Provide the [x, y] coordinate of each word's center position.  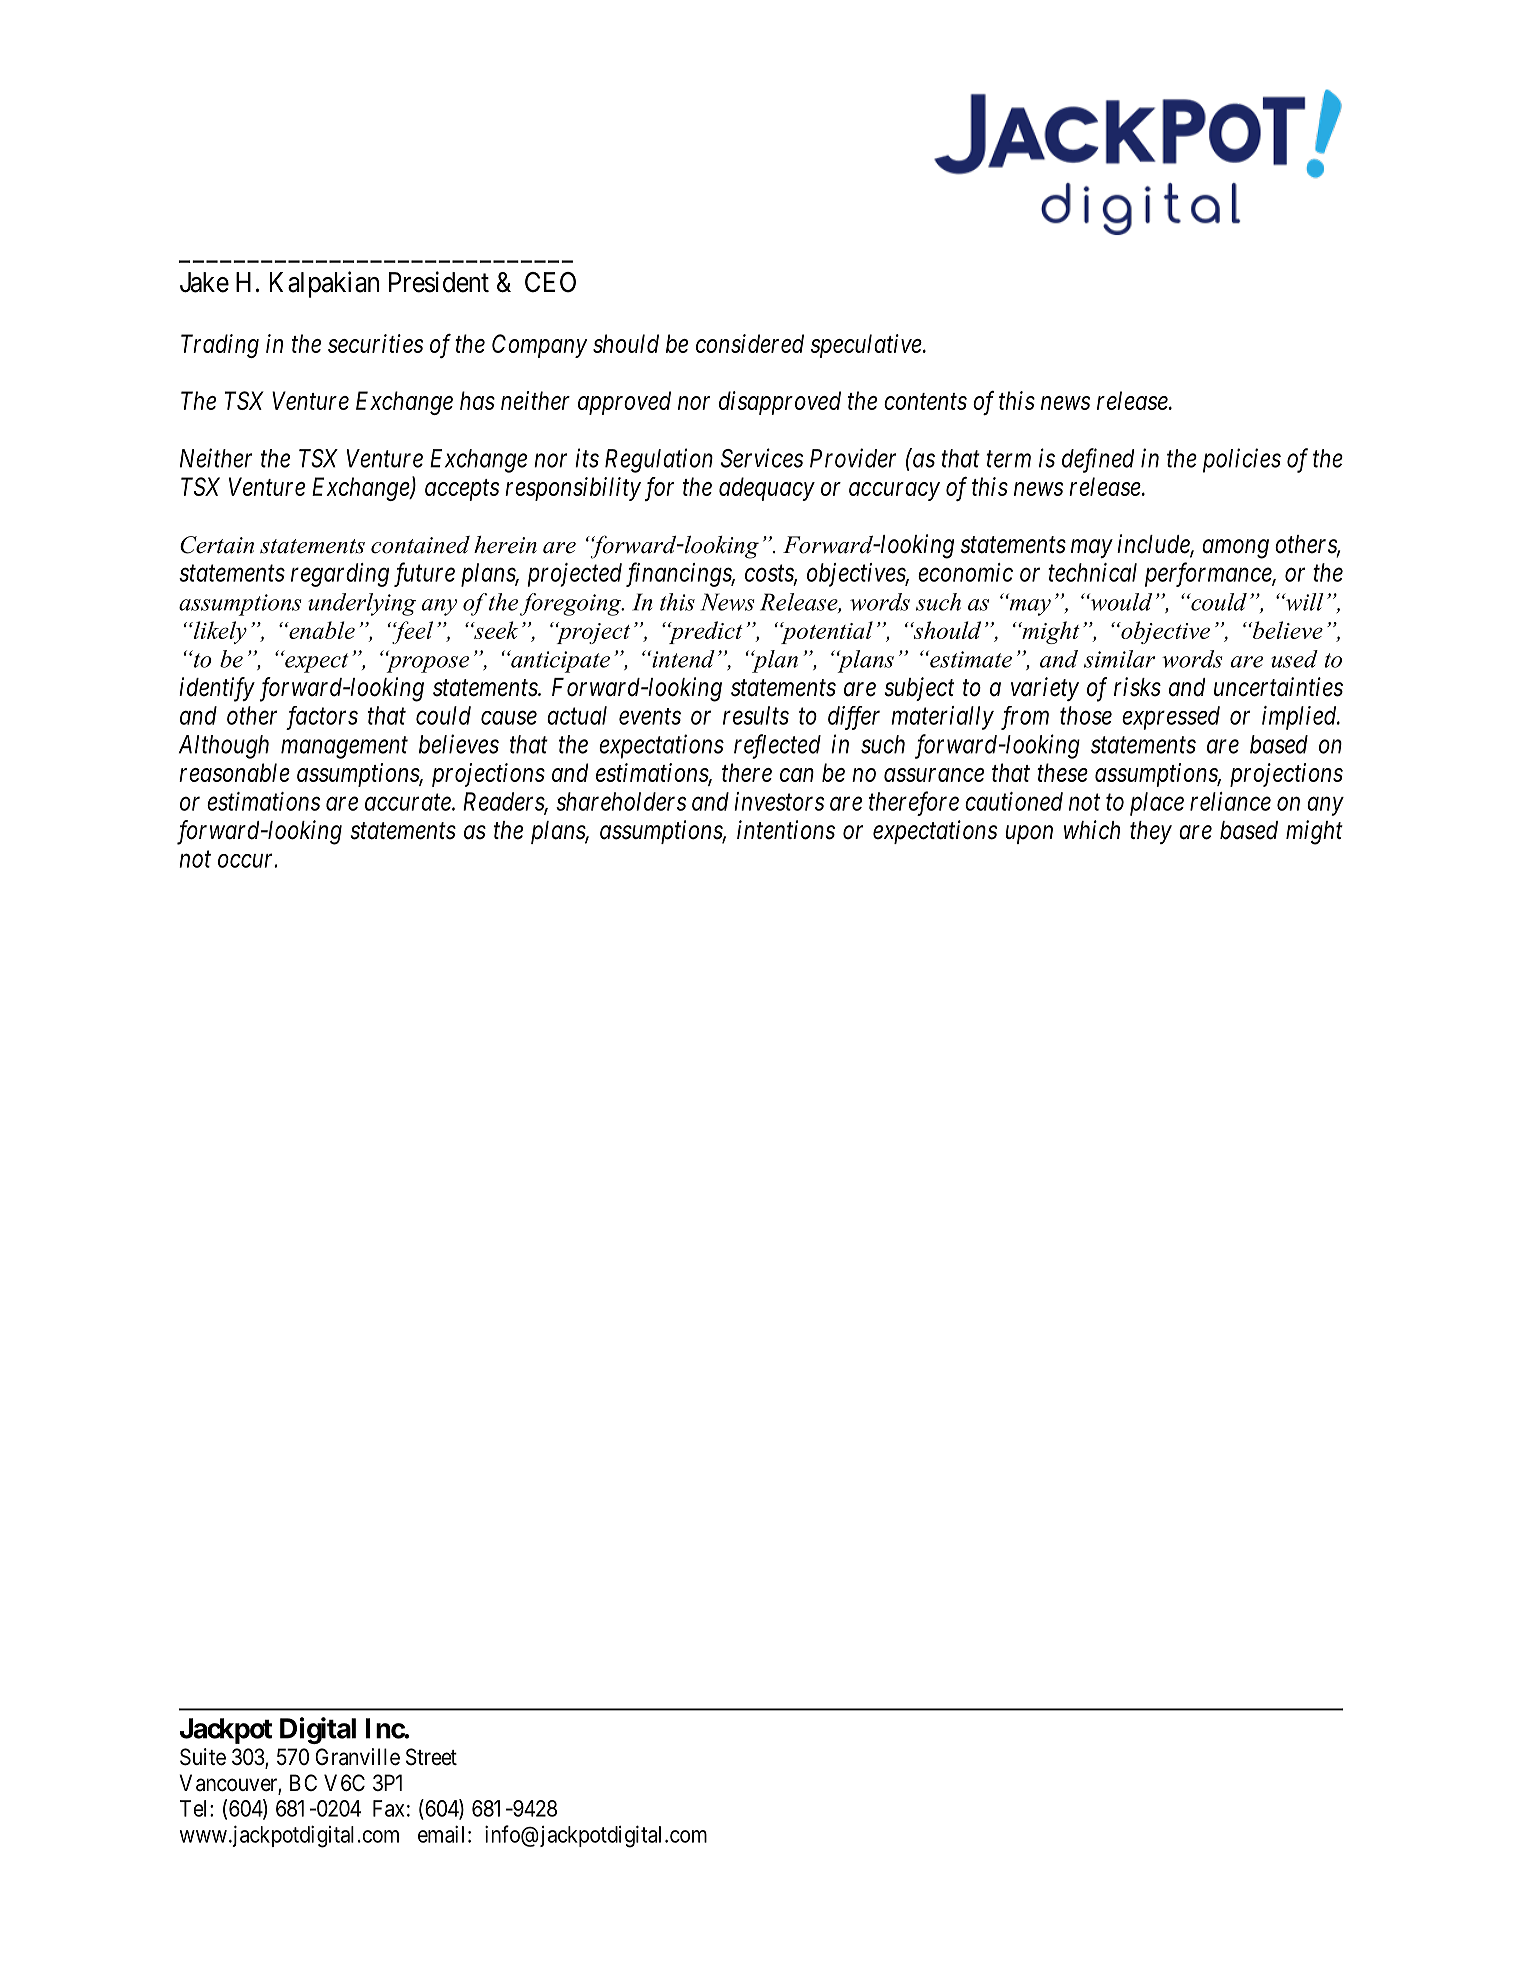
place [1157, 804]
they [1151, 832]
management [344, 748]
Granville [358, 1757]
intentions [786, 830]
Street [431, 1757]
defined [1098, 460]
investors [779, 801]
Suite [203, 1757]
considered [750, 343]
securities [375, 343]
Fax [388, 1808]
